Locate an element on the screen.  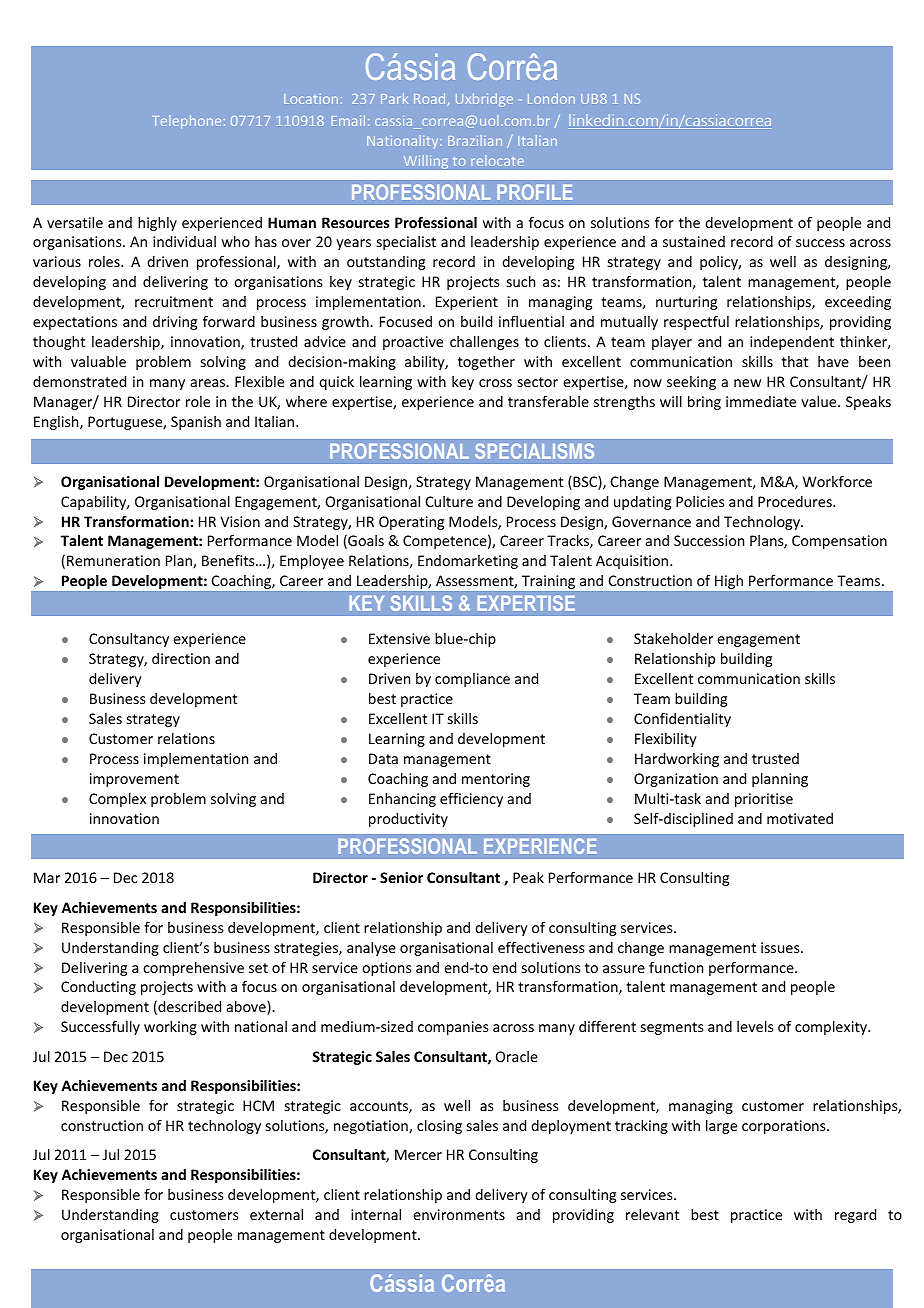
direction is located at coordinates (181, 658).
